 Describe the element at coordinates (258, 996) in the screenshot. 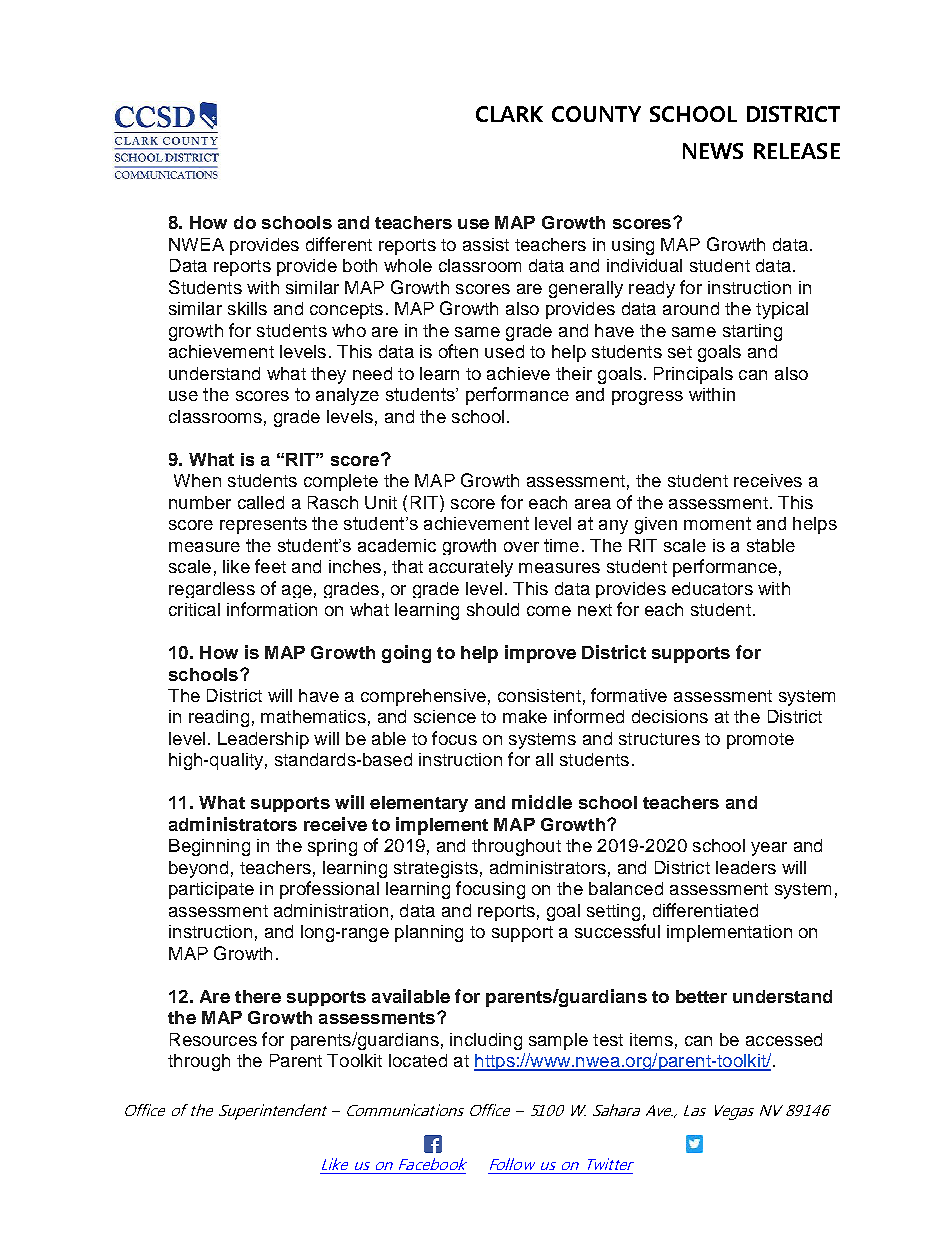

I see `there` at that location.
